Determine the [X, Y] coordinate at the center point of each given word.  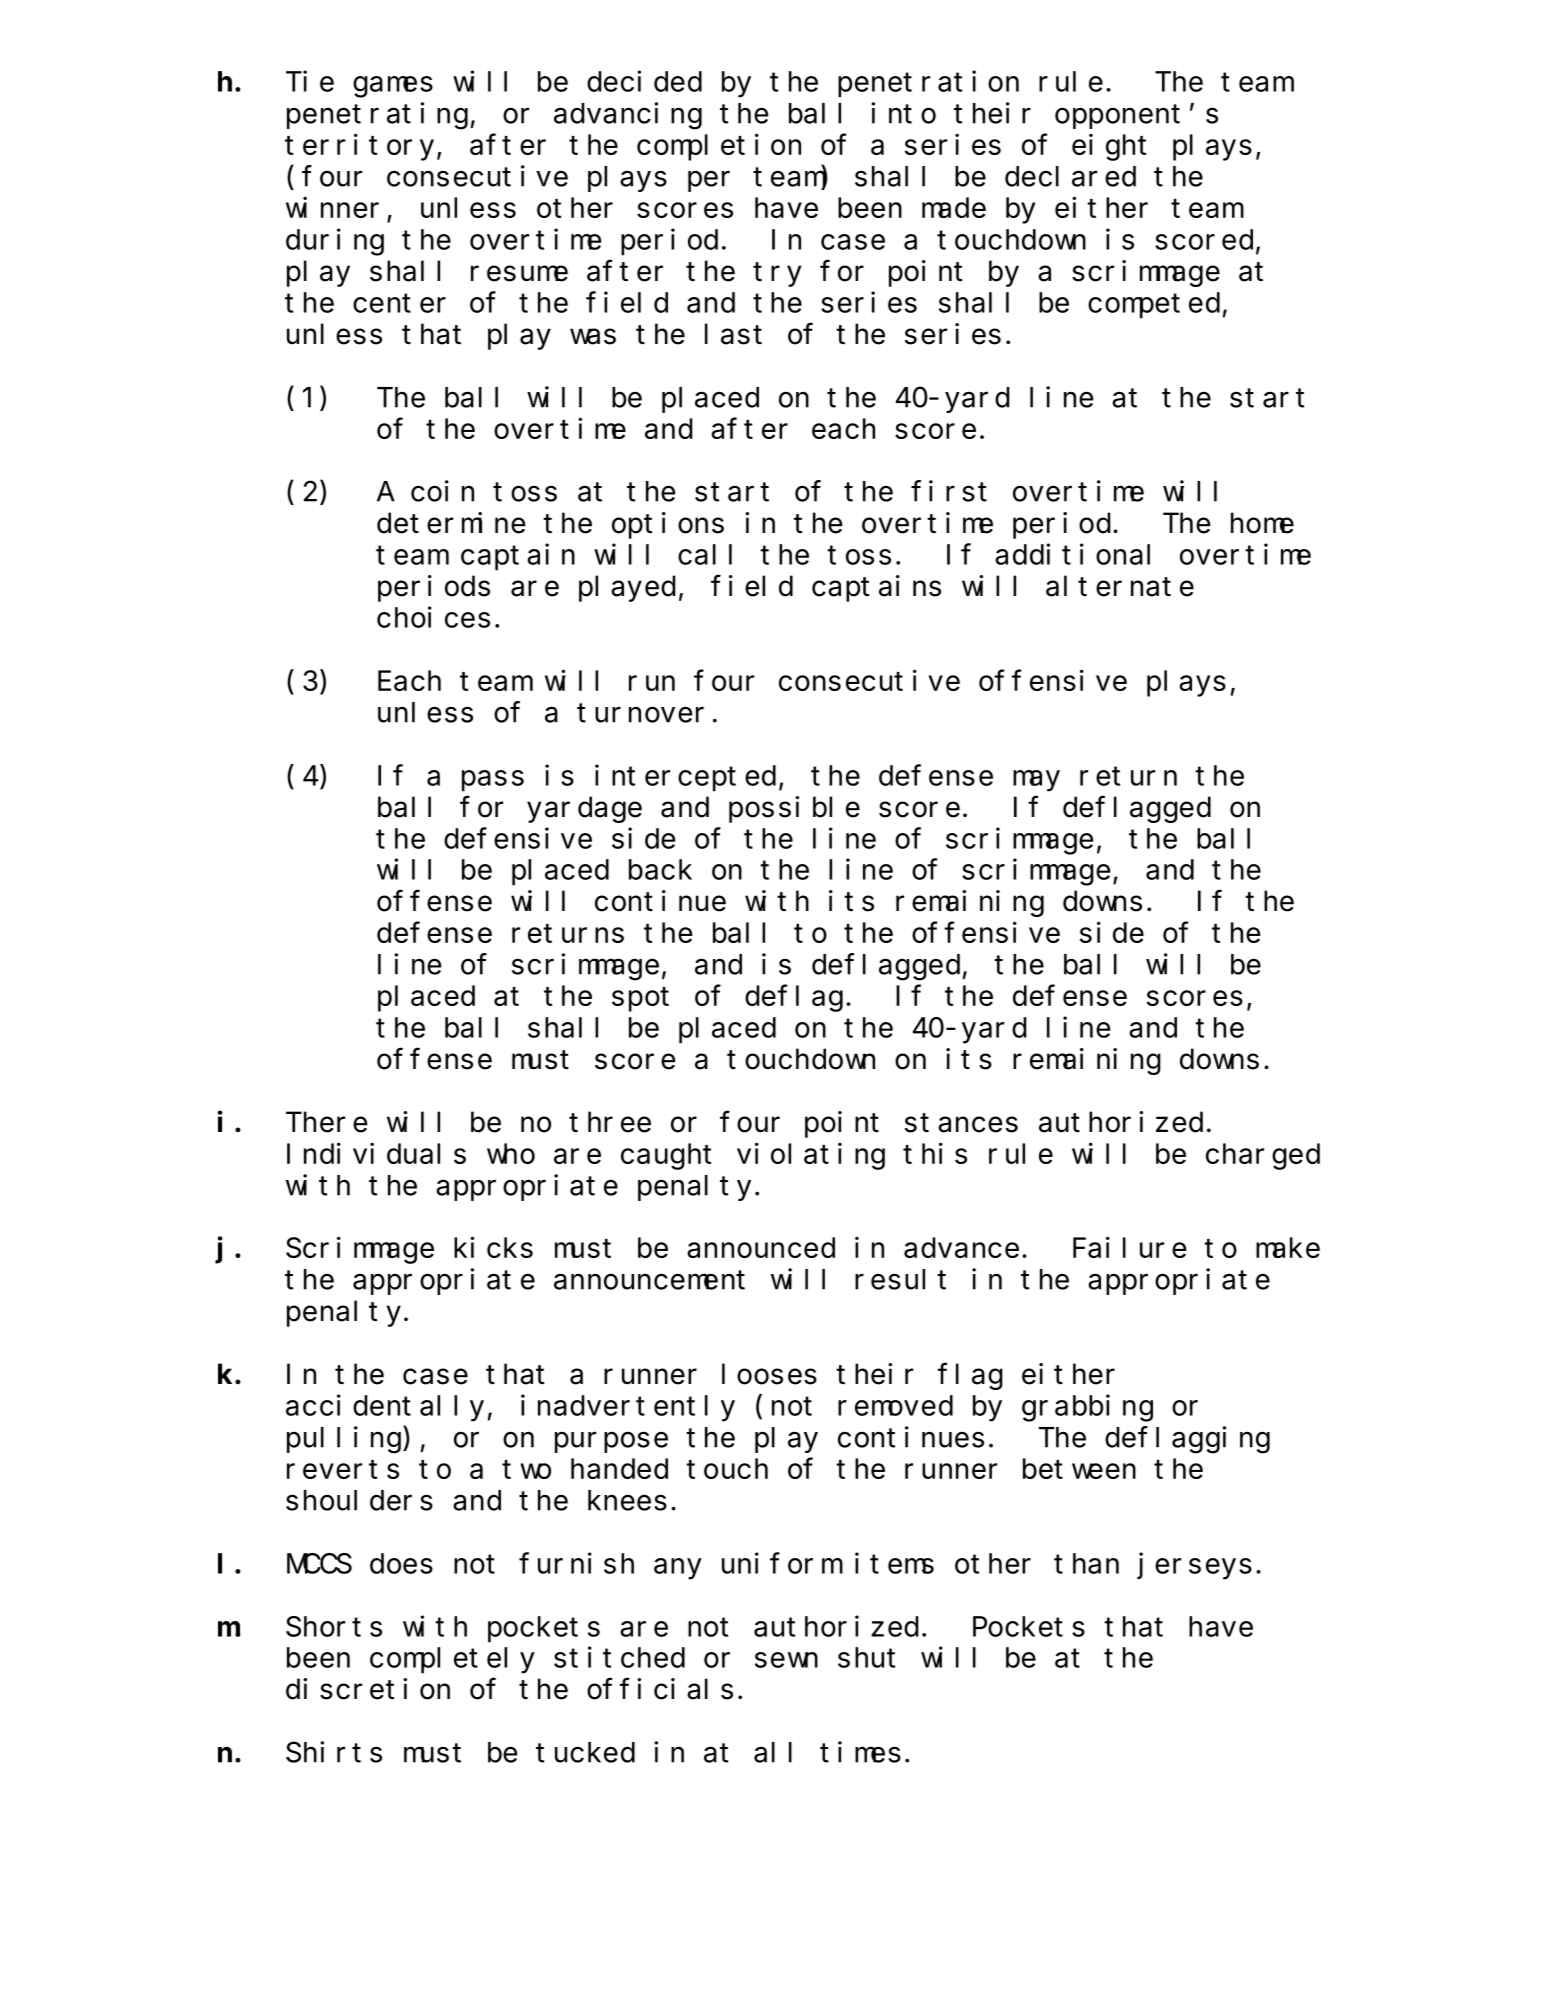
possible [794, 809]
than [1086, 1564]
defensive [518, 838]
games [393, 87]
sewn [786, 1660]
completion [719, 147]
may [1036, 781]
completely [452, 1661]
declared [1070, 176]
